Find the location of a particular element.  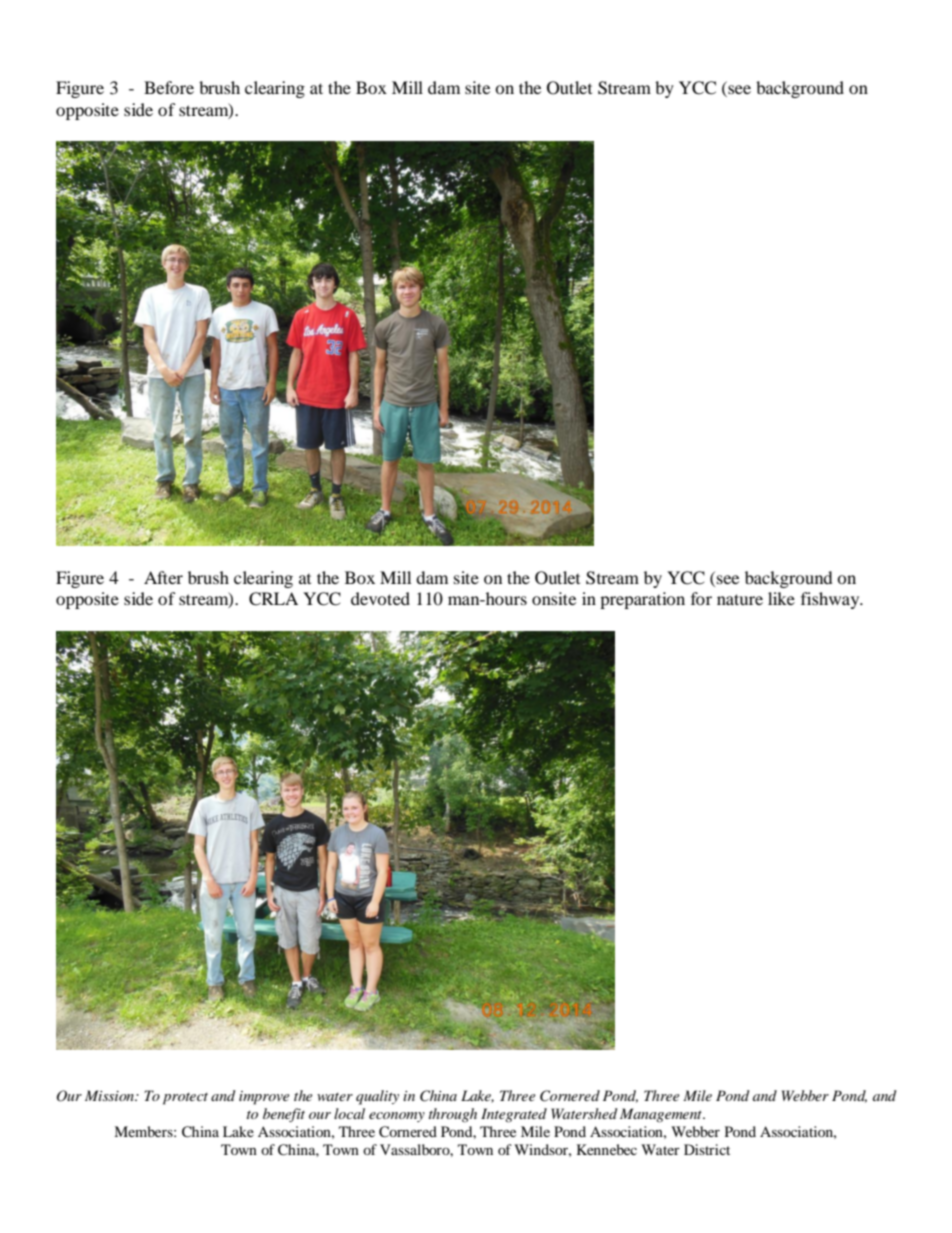

Before is located at coordinates (169, 87).
